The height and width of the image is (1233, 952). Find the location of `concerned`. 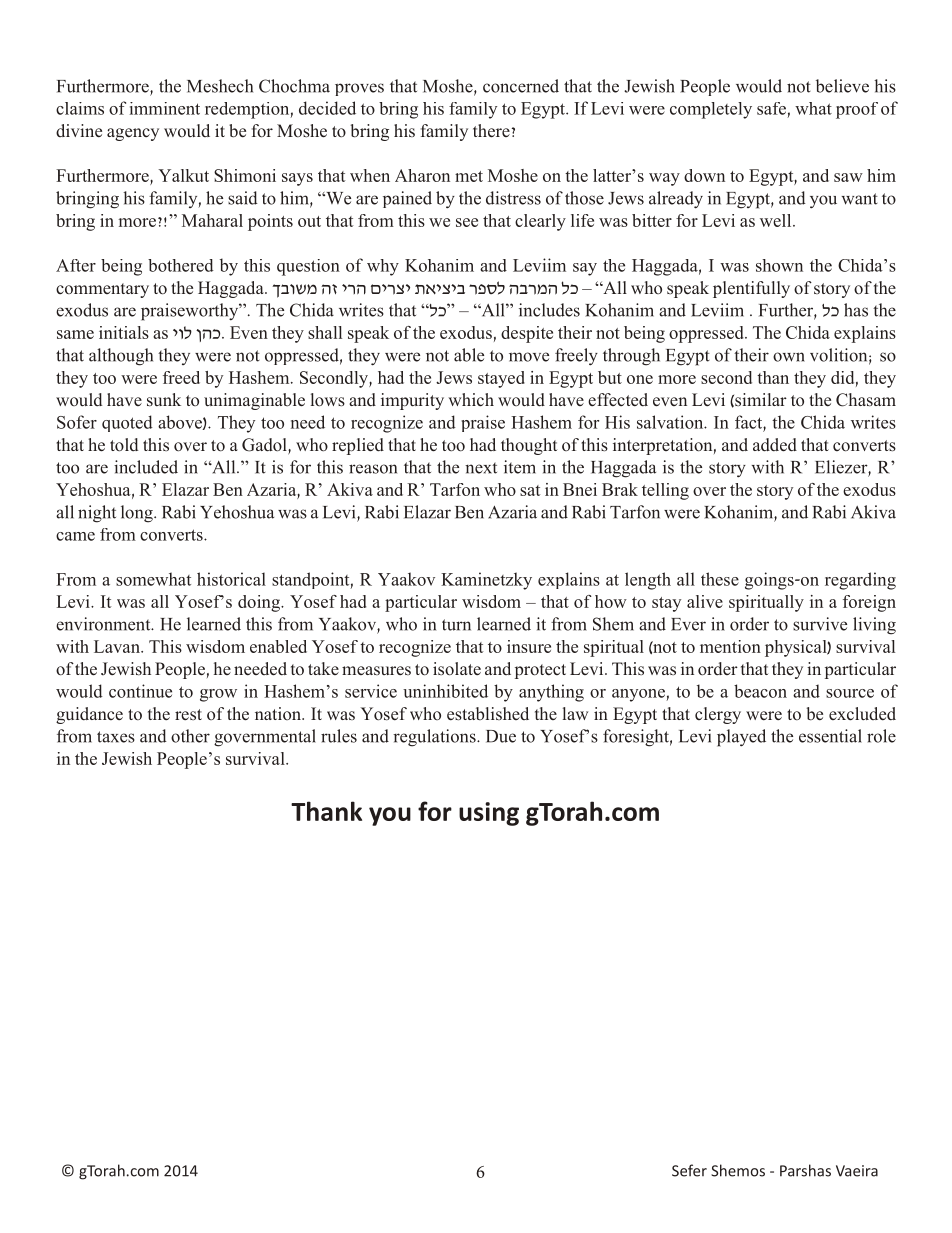

concerned is located at coordinates (521, 86).
